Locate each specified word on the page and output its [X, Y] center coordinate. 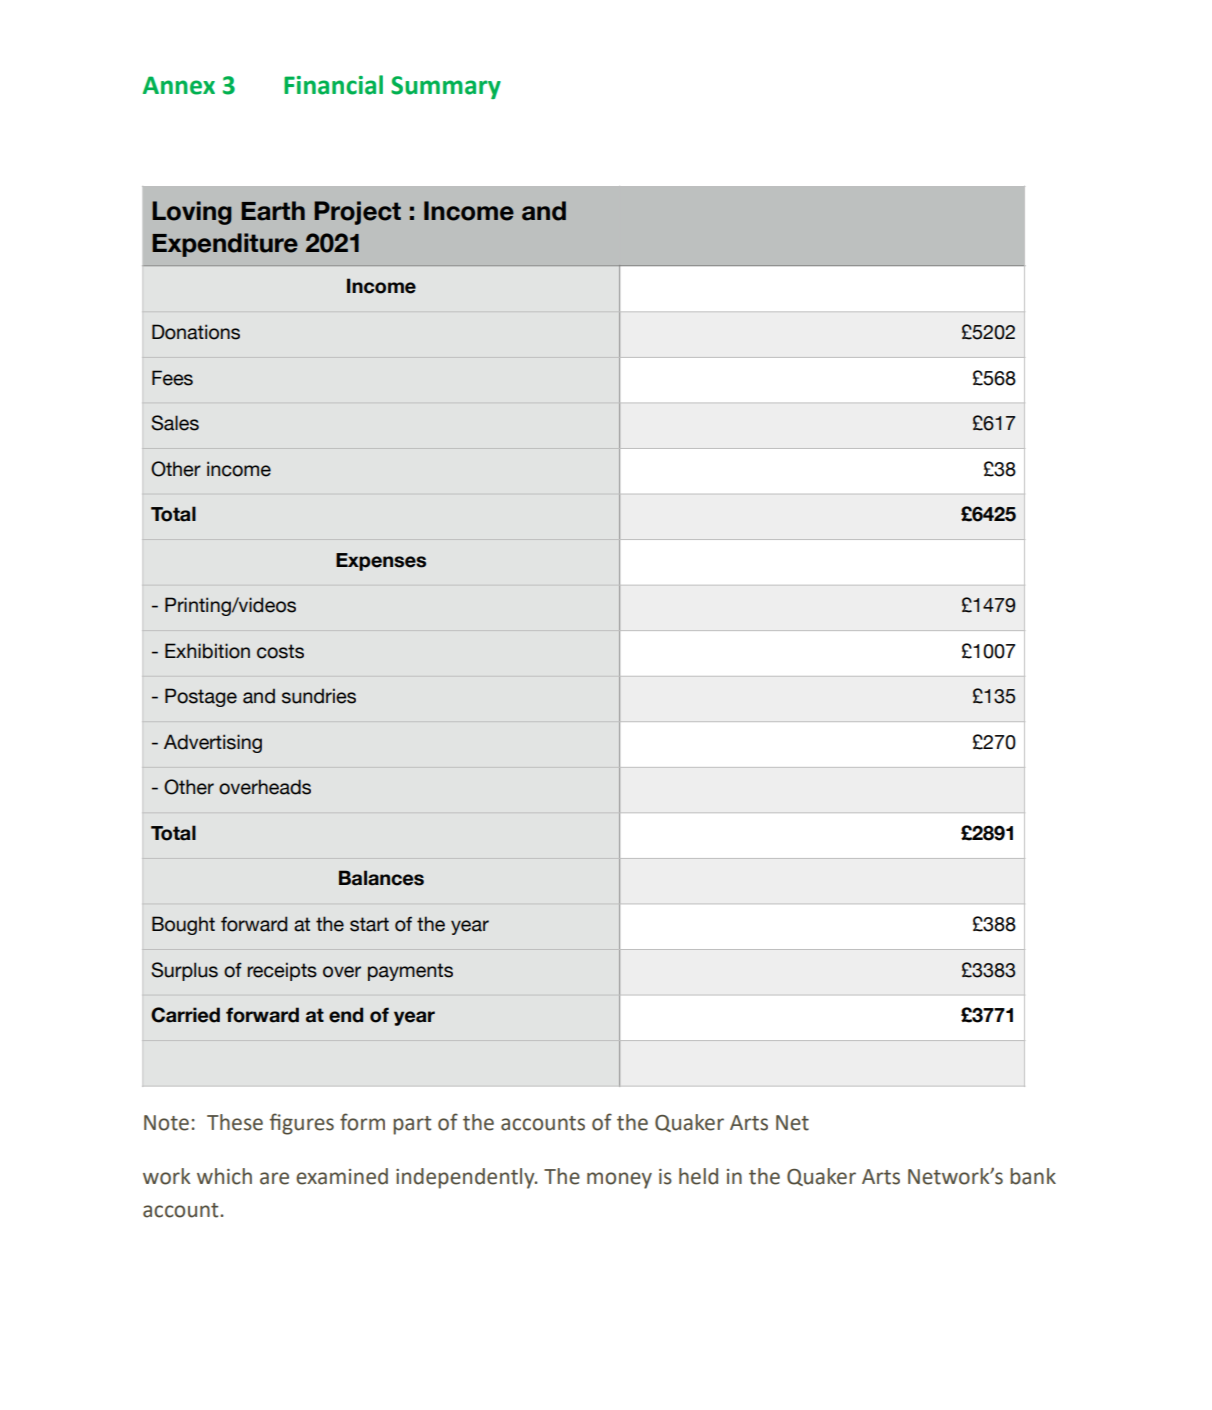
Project [357, 213]
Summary [446, 87]
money [619, 1180]
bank [1033, 1176]
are [274, 1178]
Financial [333, 85]
